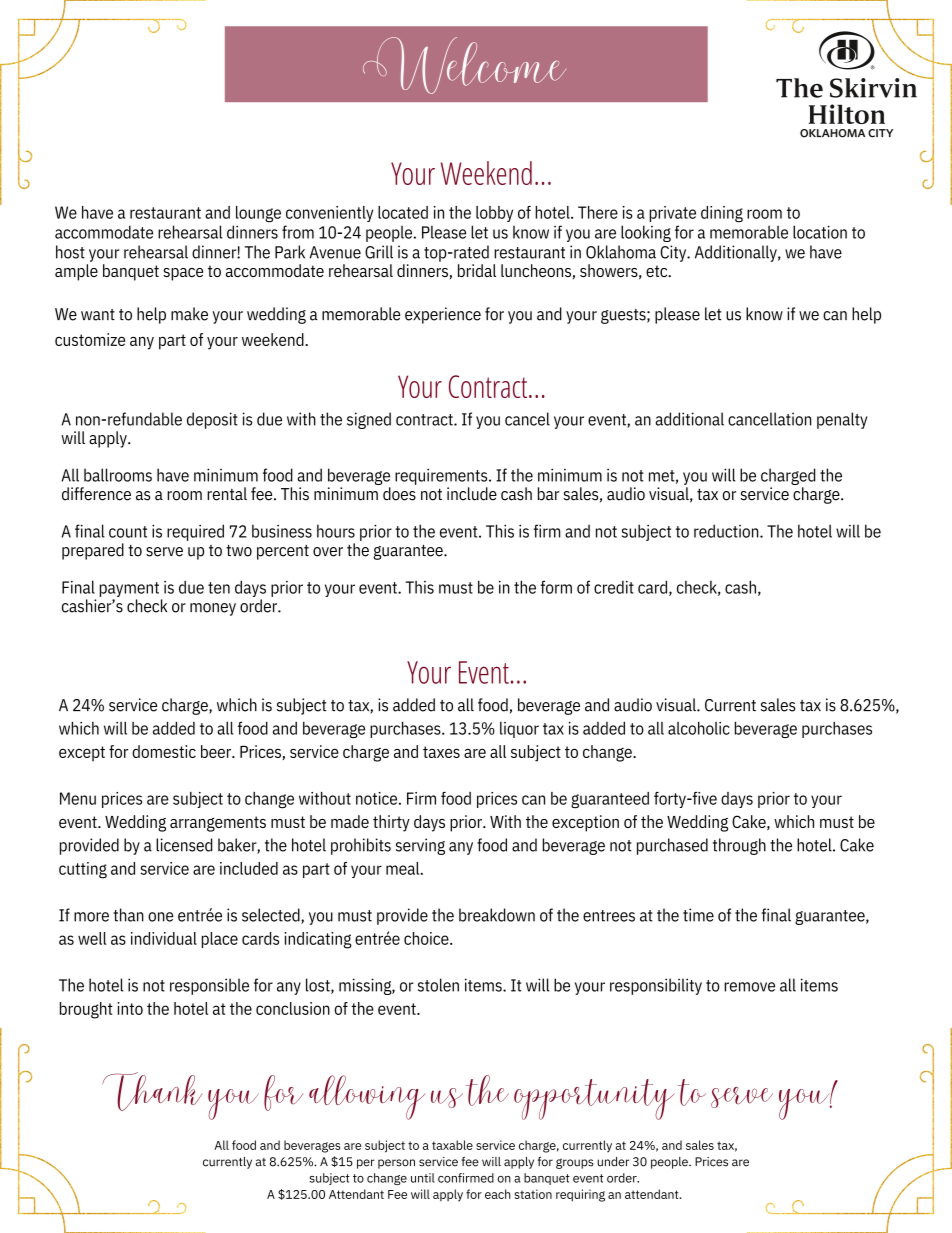  I want to click on Welcome, so click(464, 65).
